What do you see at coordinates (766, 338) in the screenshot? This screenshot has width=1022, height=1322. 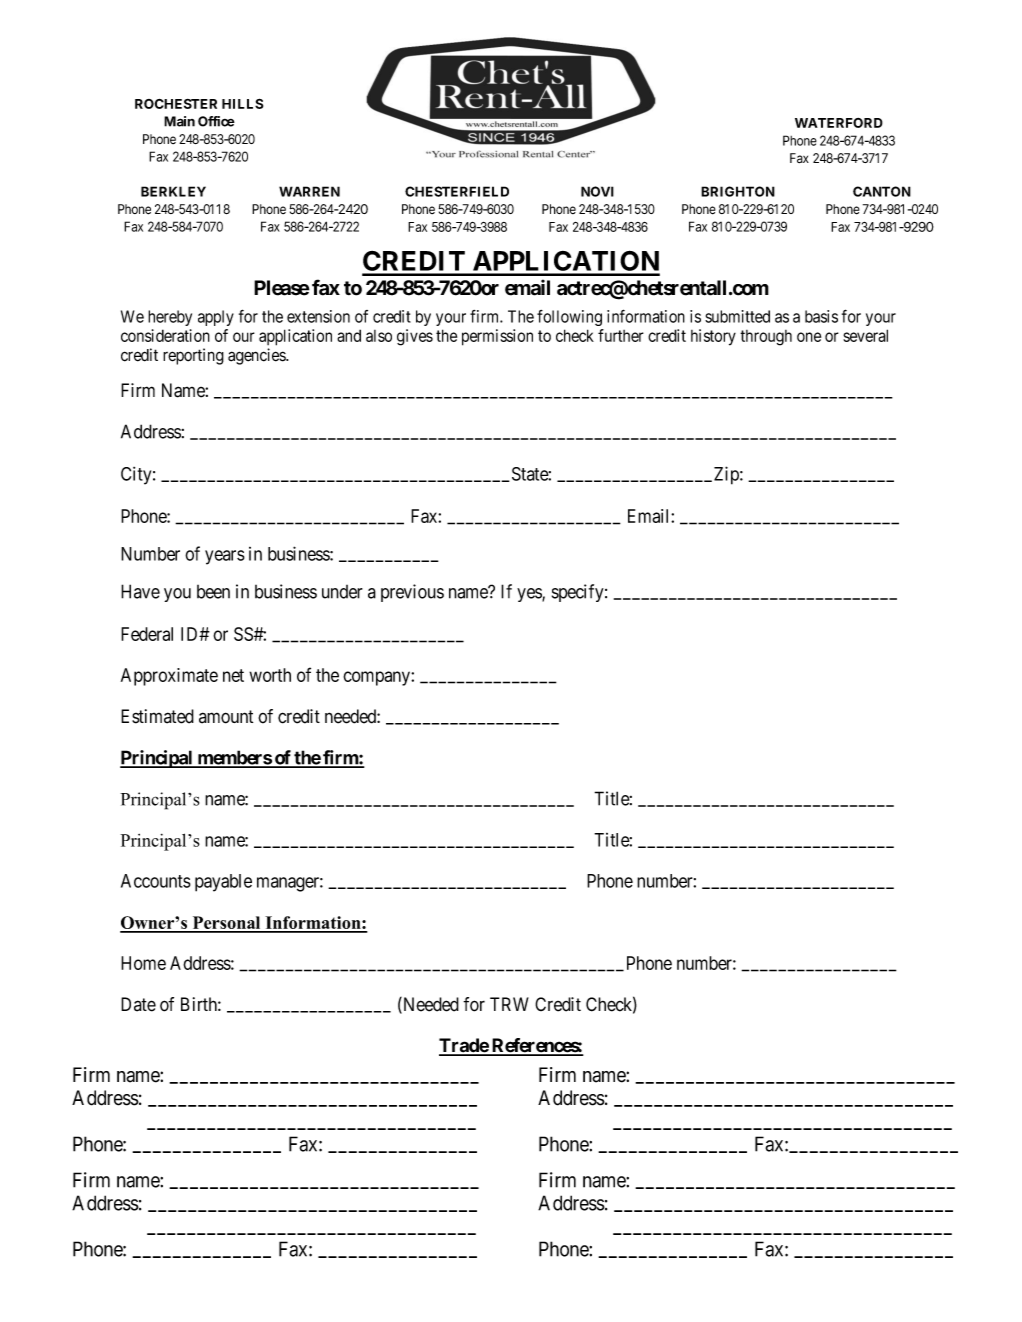 I see `through` at bounding box center [766, 338].
